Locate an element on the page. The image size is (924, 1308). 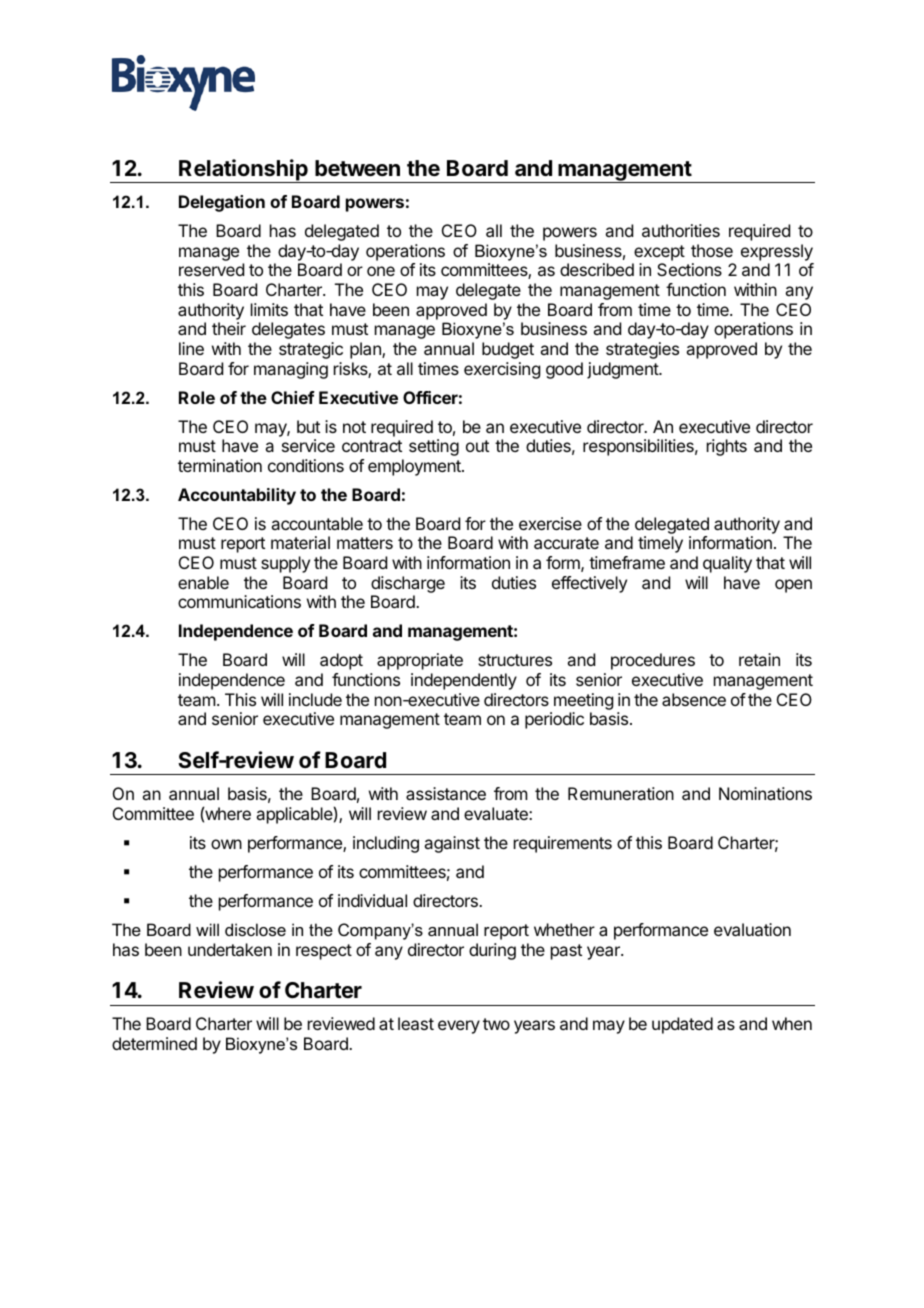
exercising is located at coordinates (502, 370).
